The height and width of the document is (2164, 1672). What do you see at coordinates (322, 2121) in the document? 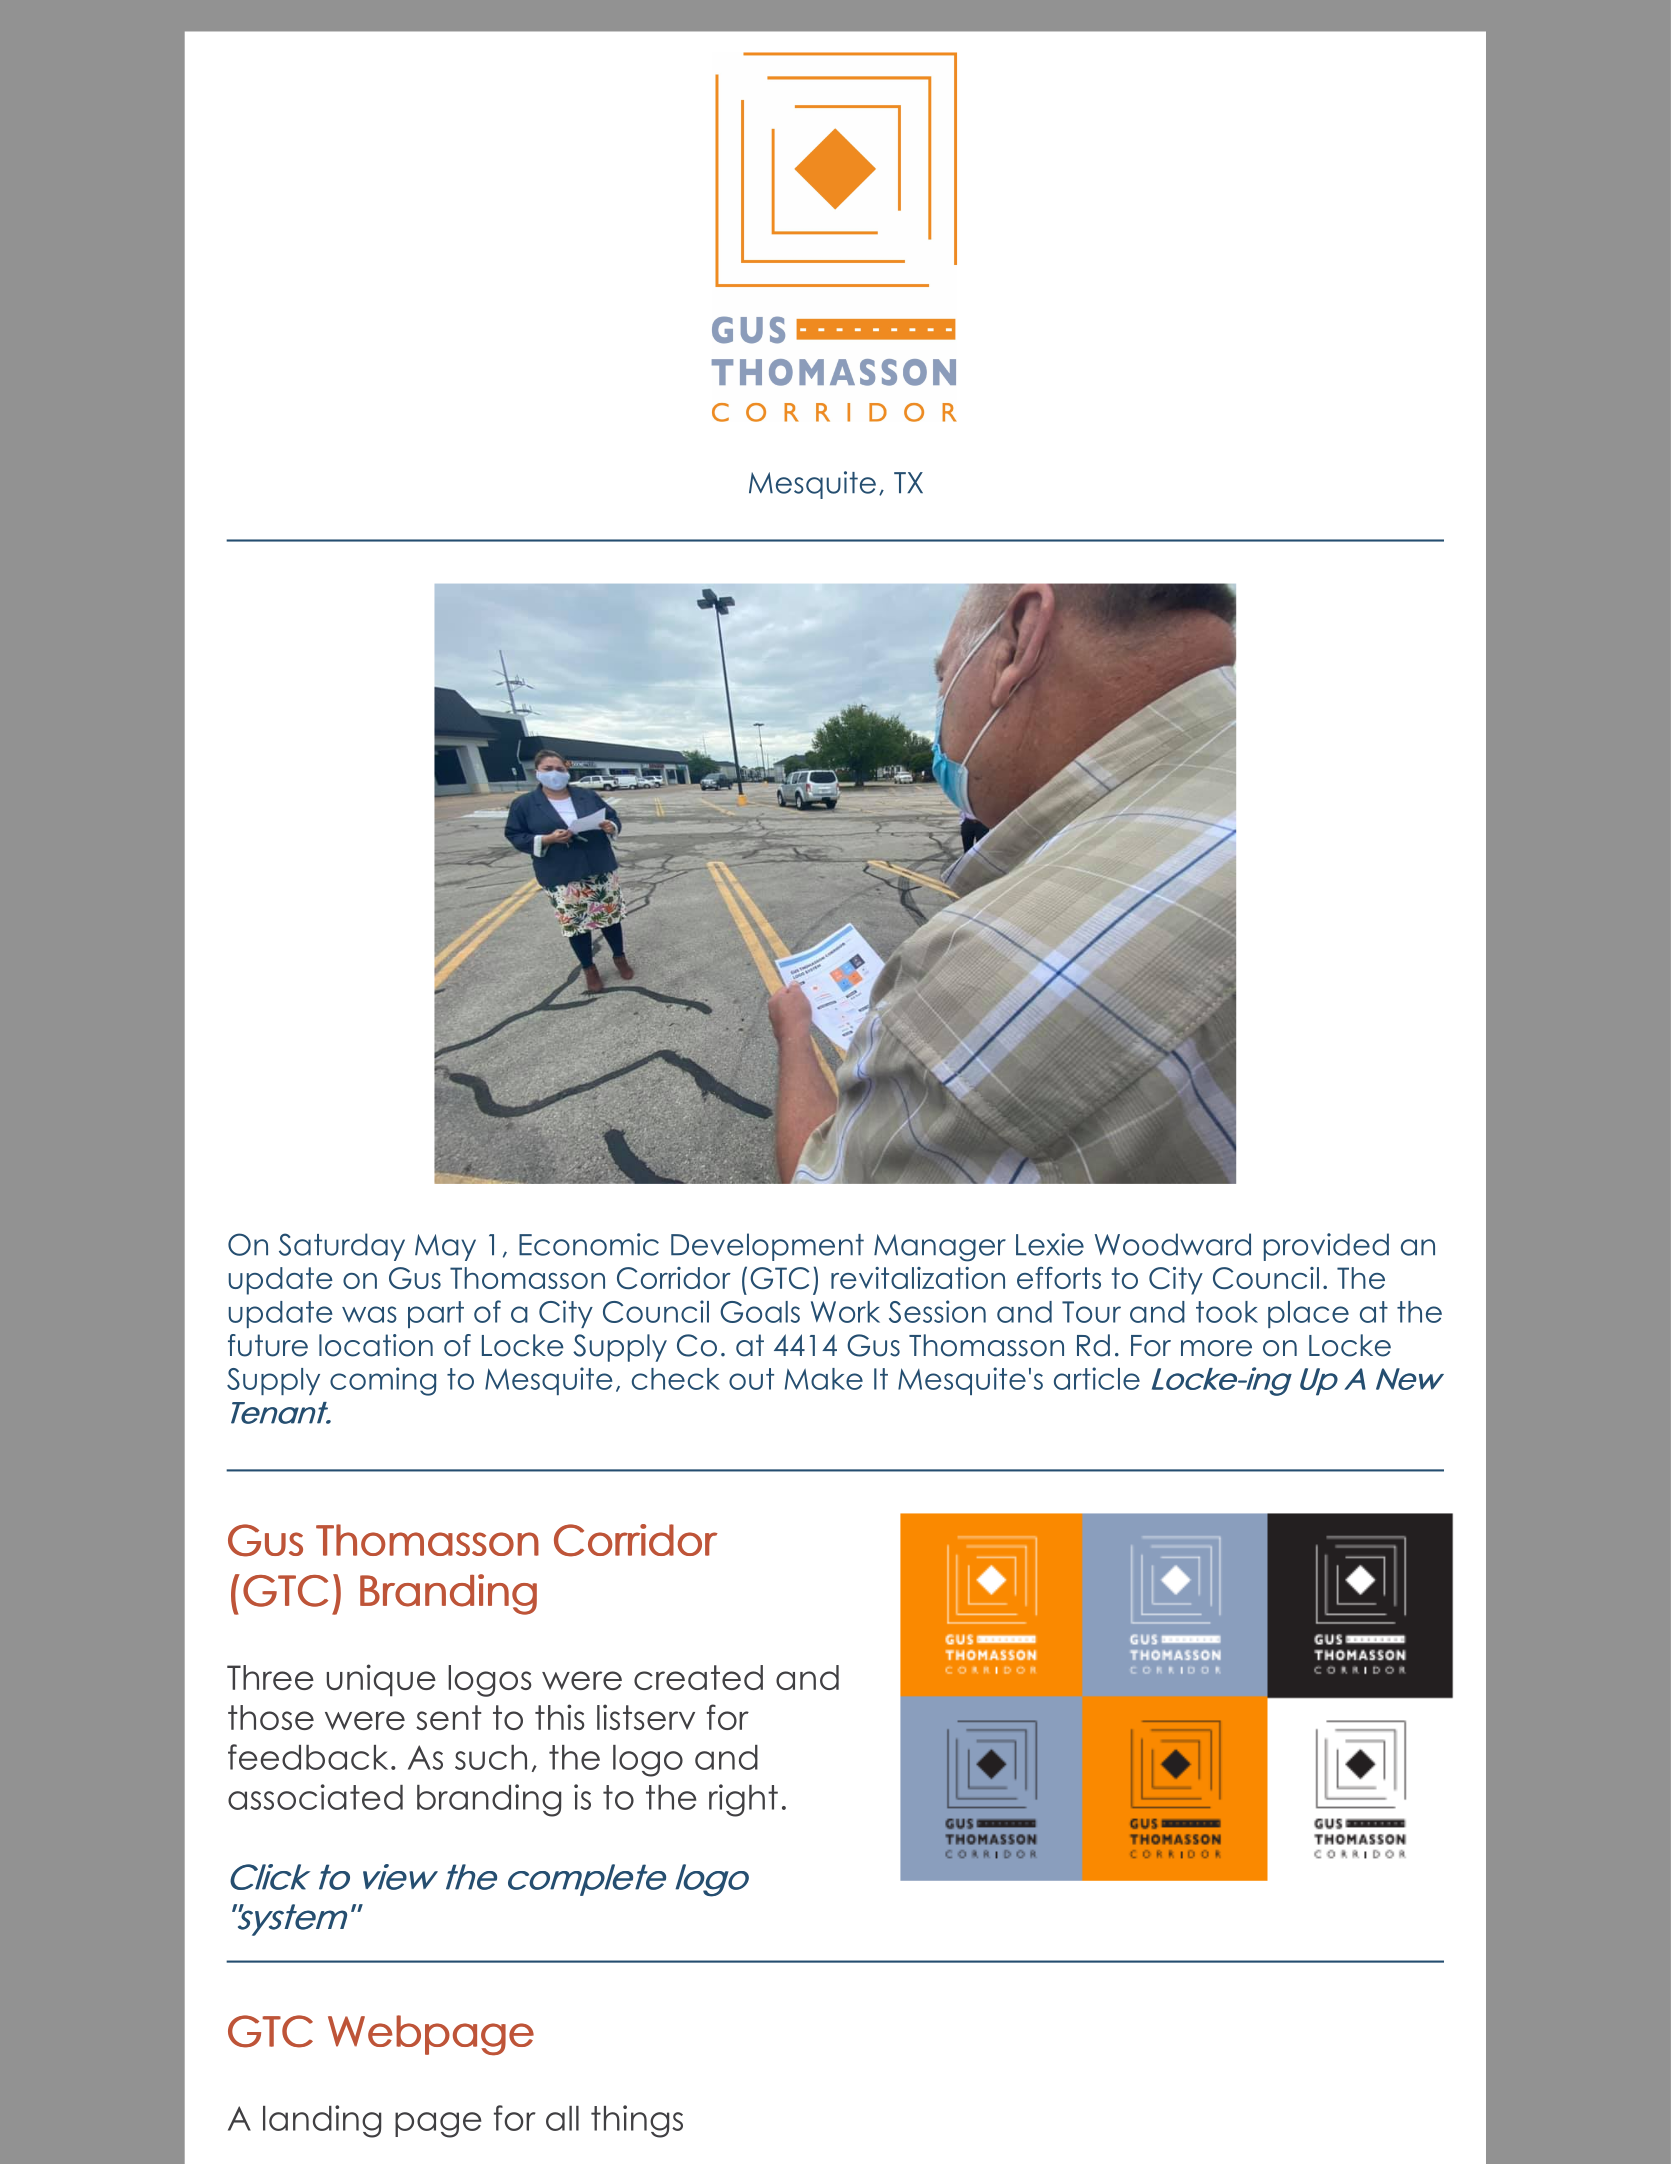
I see `landing` at bounding box center [322, 2121].
